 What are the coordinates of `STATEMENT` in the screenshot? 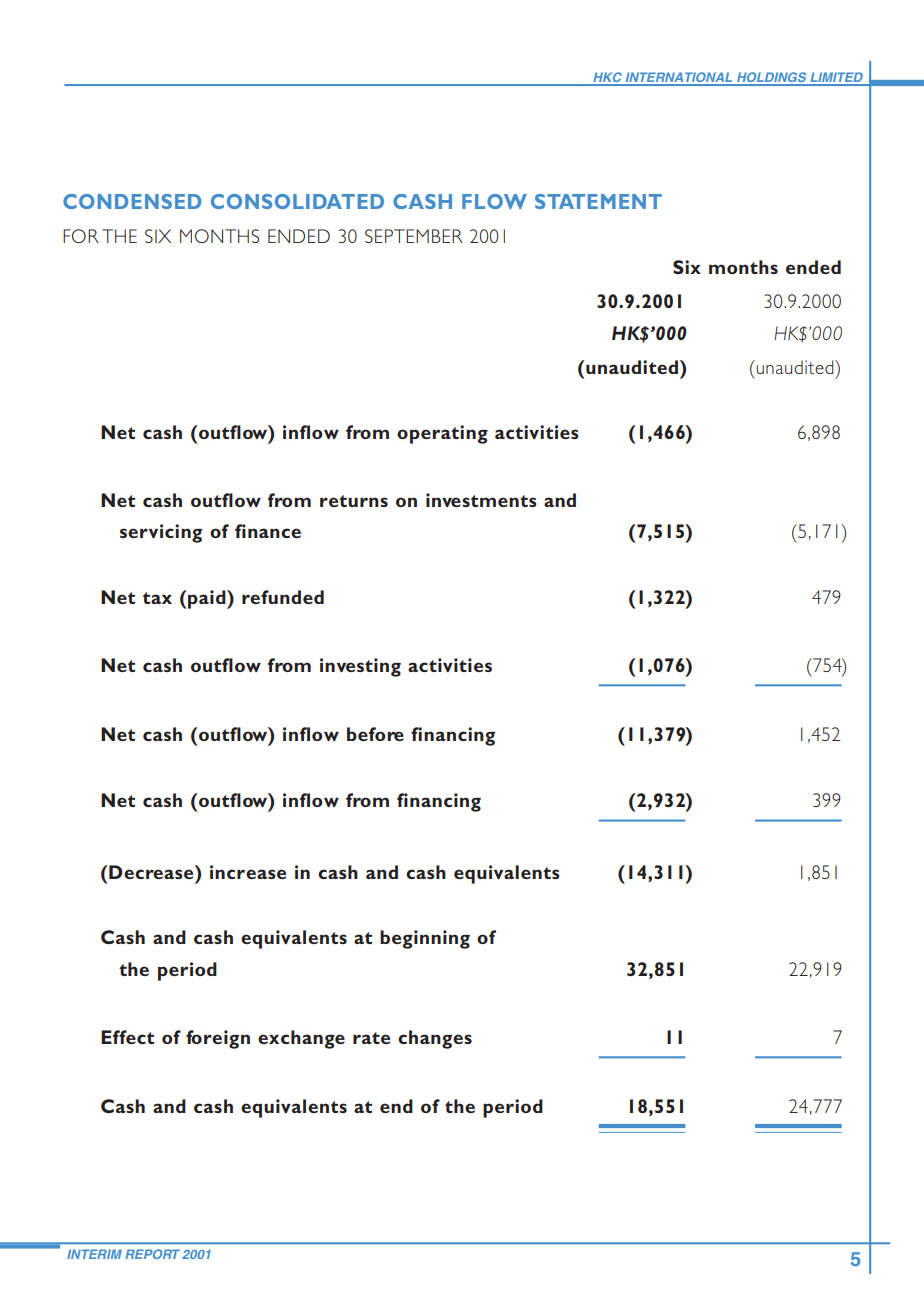 It's located at (598, 201).
